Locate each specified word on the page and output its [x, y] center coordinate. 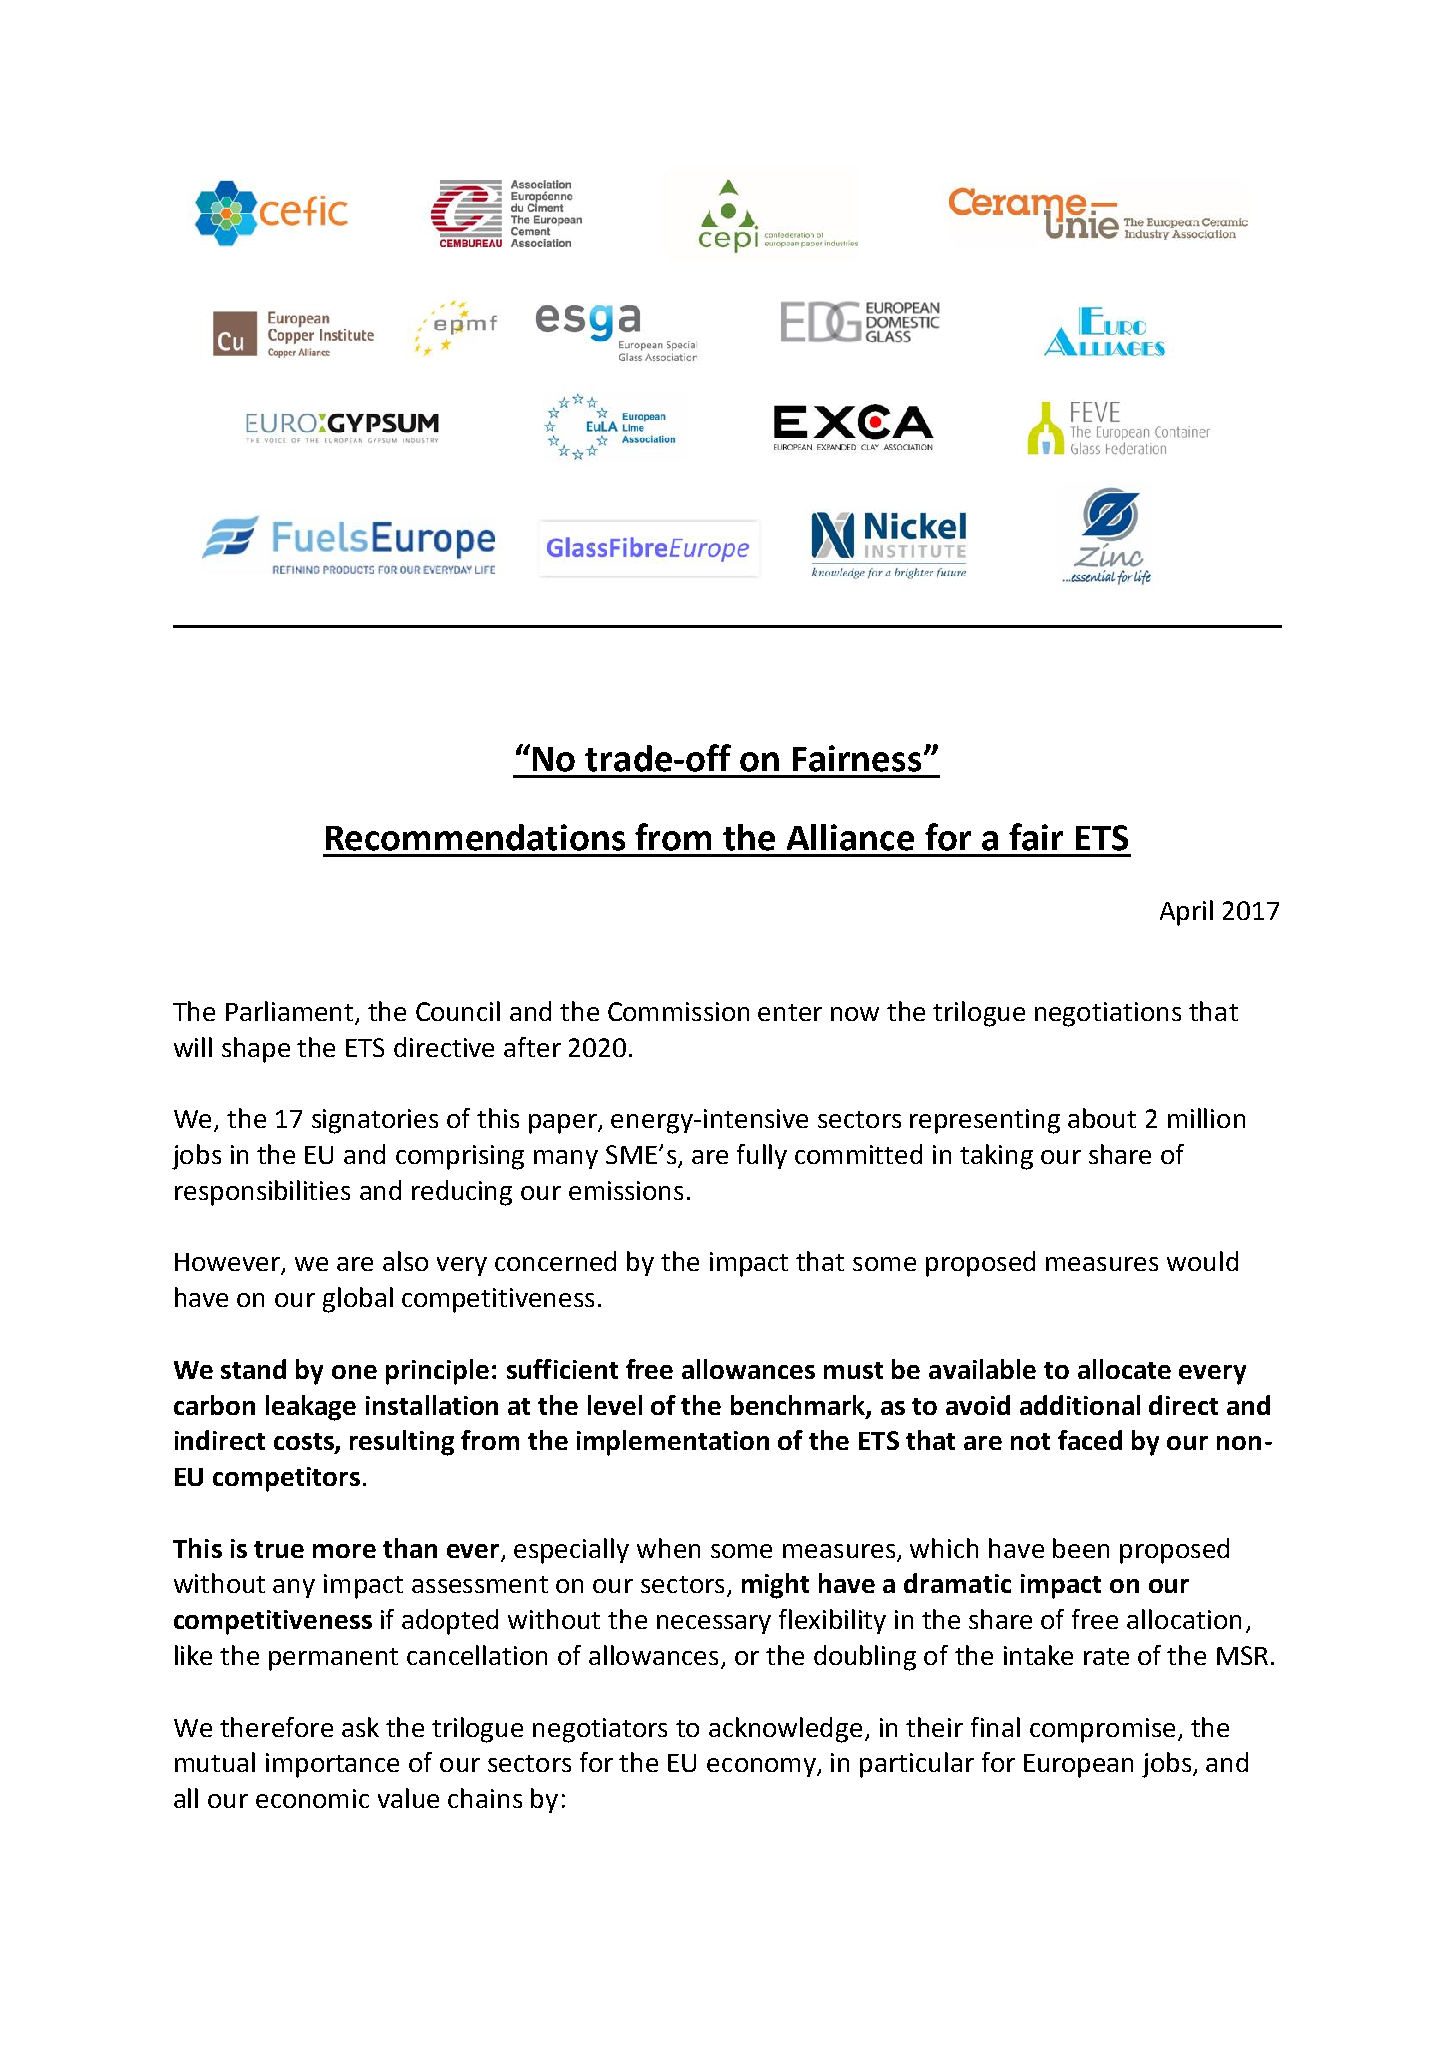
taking [996, 1157]
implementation [673, 1443]
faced [1090, 1440]
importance [332, 1765]
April [1186, 913]
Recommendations [475, 837]
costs [305, 1443]
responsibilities [262, 1193]
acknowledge [785, 1730]
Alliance [850, 837]
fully [762, 1156]
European [1078, 1766]
